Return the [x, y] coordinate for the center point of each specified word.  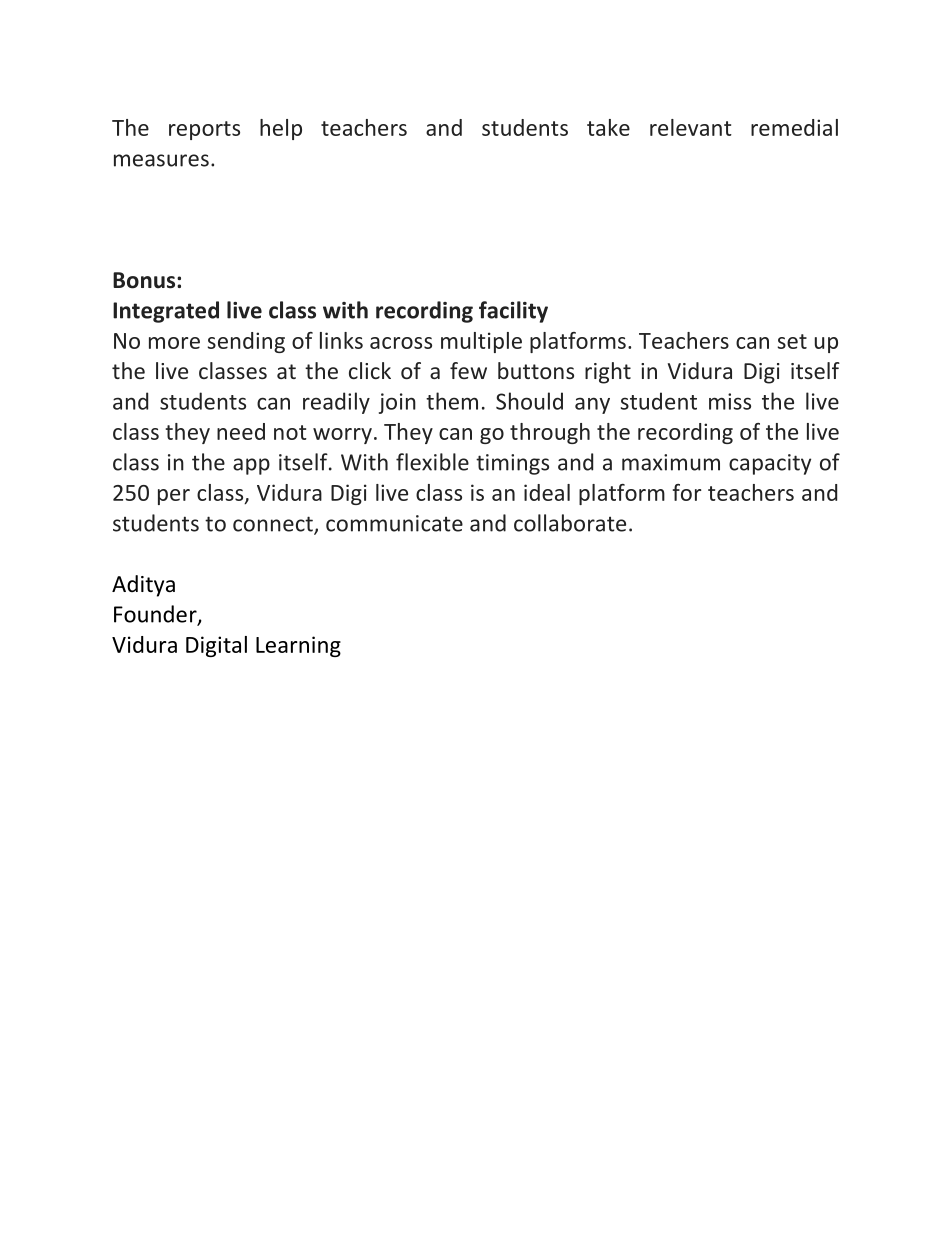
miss [730, 401]
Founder [156, 615]
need [241, 431]
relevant [691, 127]
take [608, 127]
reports [204, 130]
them [452, 401]
